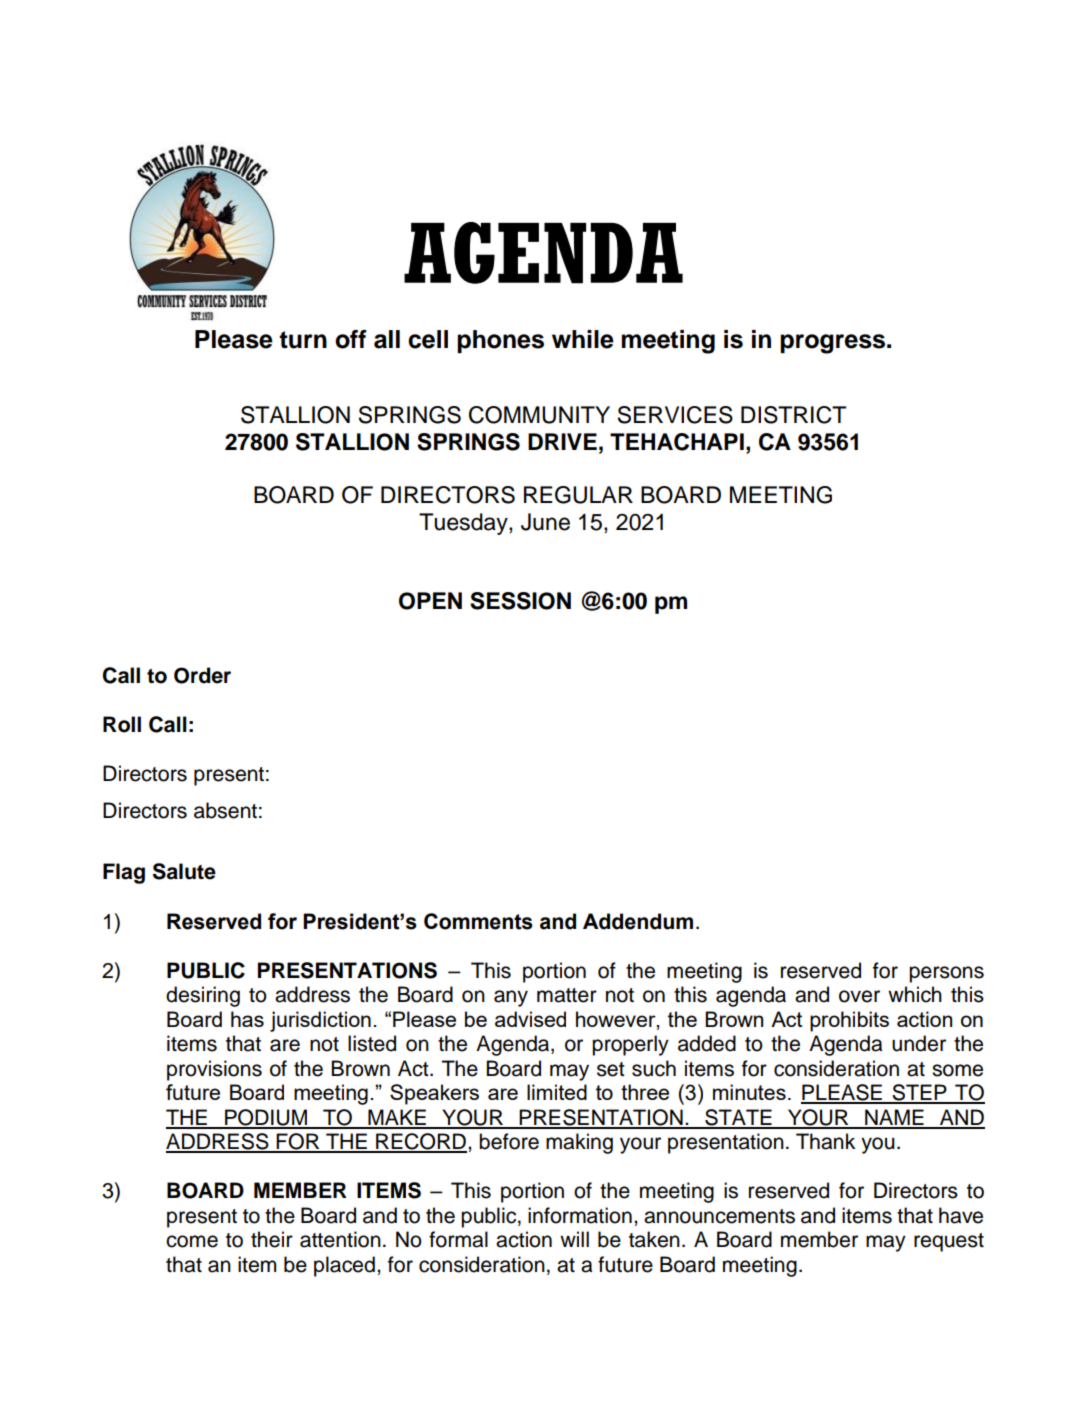 The width and height of the screenshot is (1087, 1407). What do you see at coordinates (578, 495) in the screenshot?
I see `REGULAR` at bounding box center [578, 495].
